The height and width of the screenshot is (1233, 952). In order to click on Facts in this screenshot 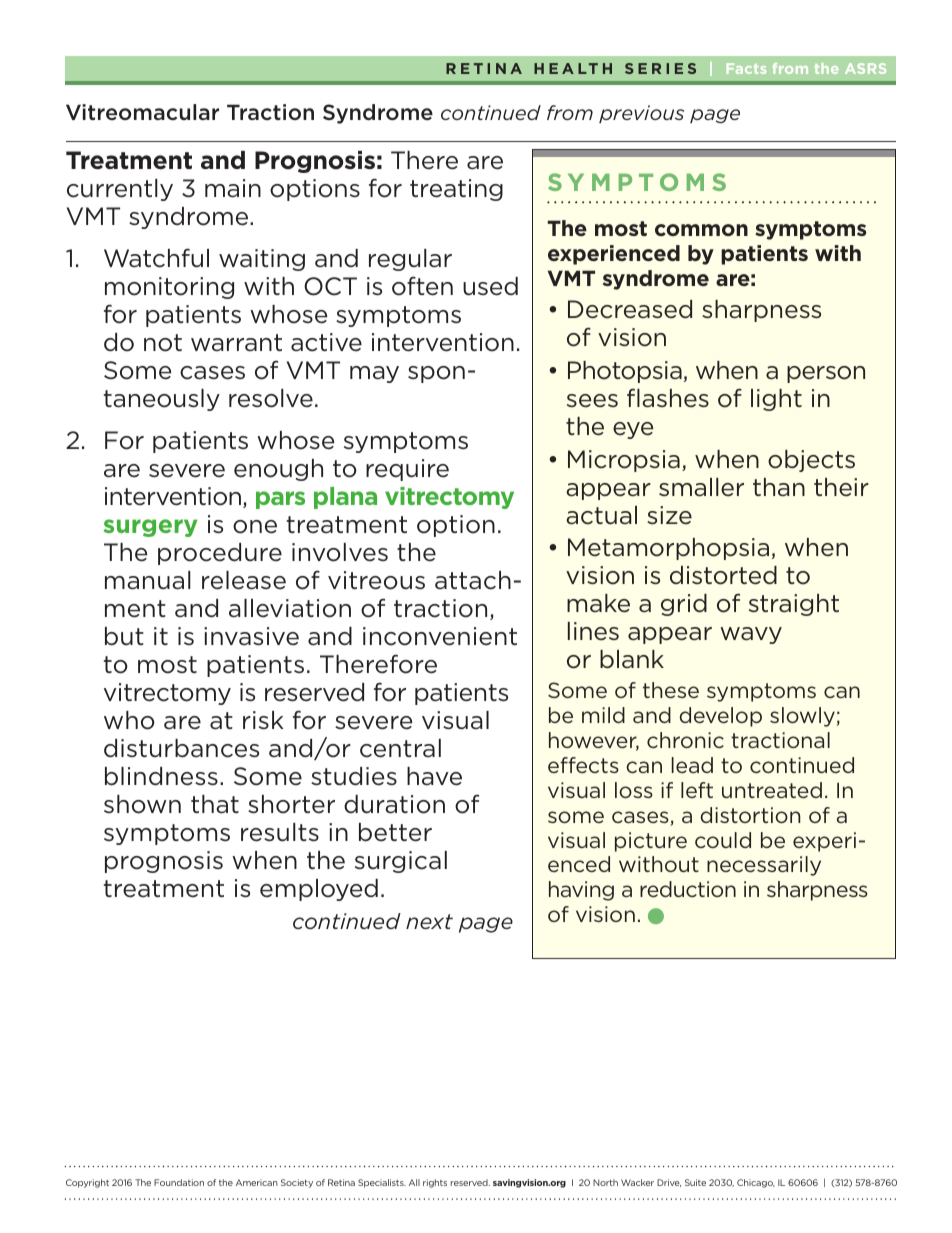, I will do `click(746, 68)`.
